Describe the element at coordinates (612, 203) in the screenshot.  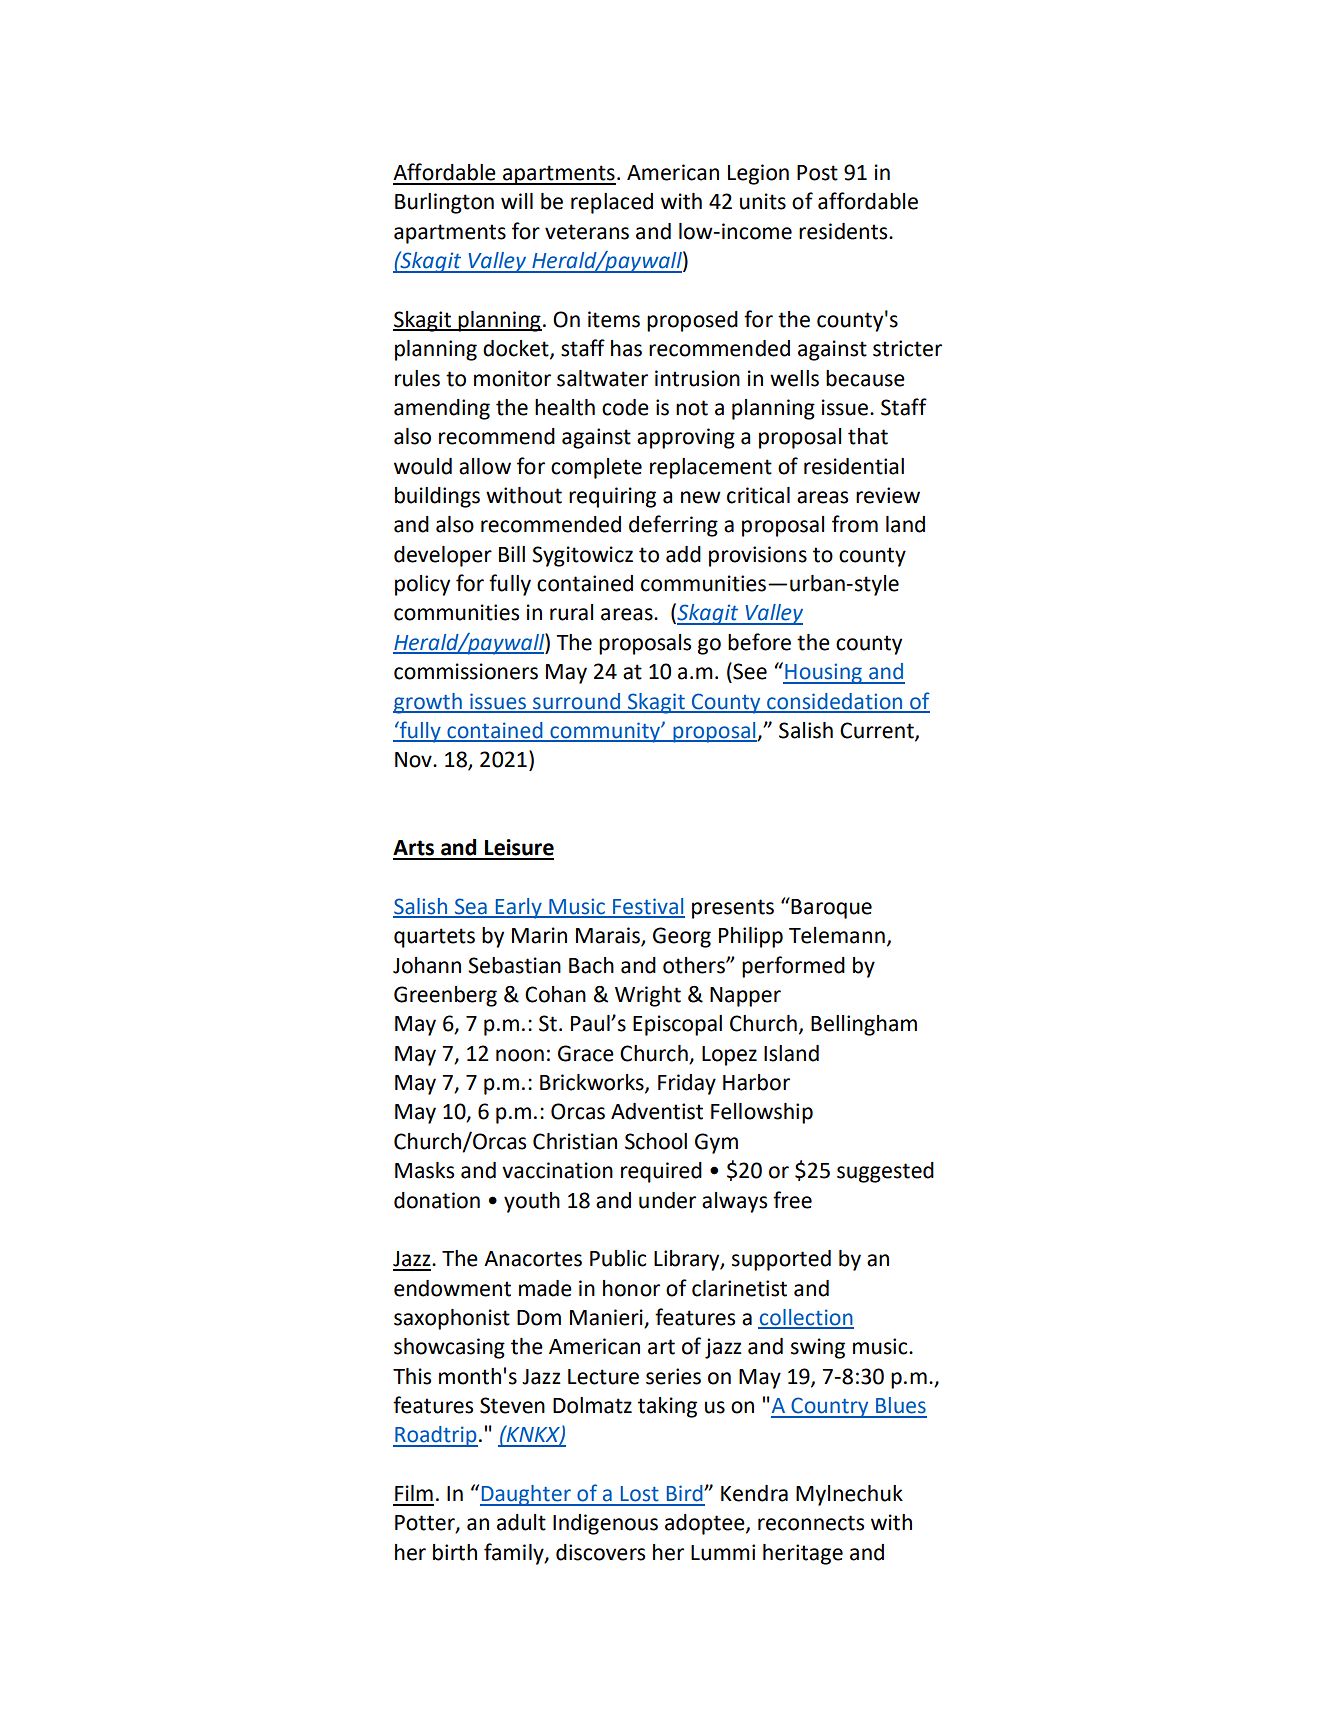
I see `replaced` at that location.
